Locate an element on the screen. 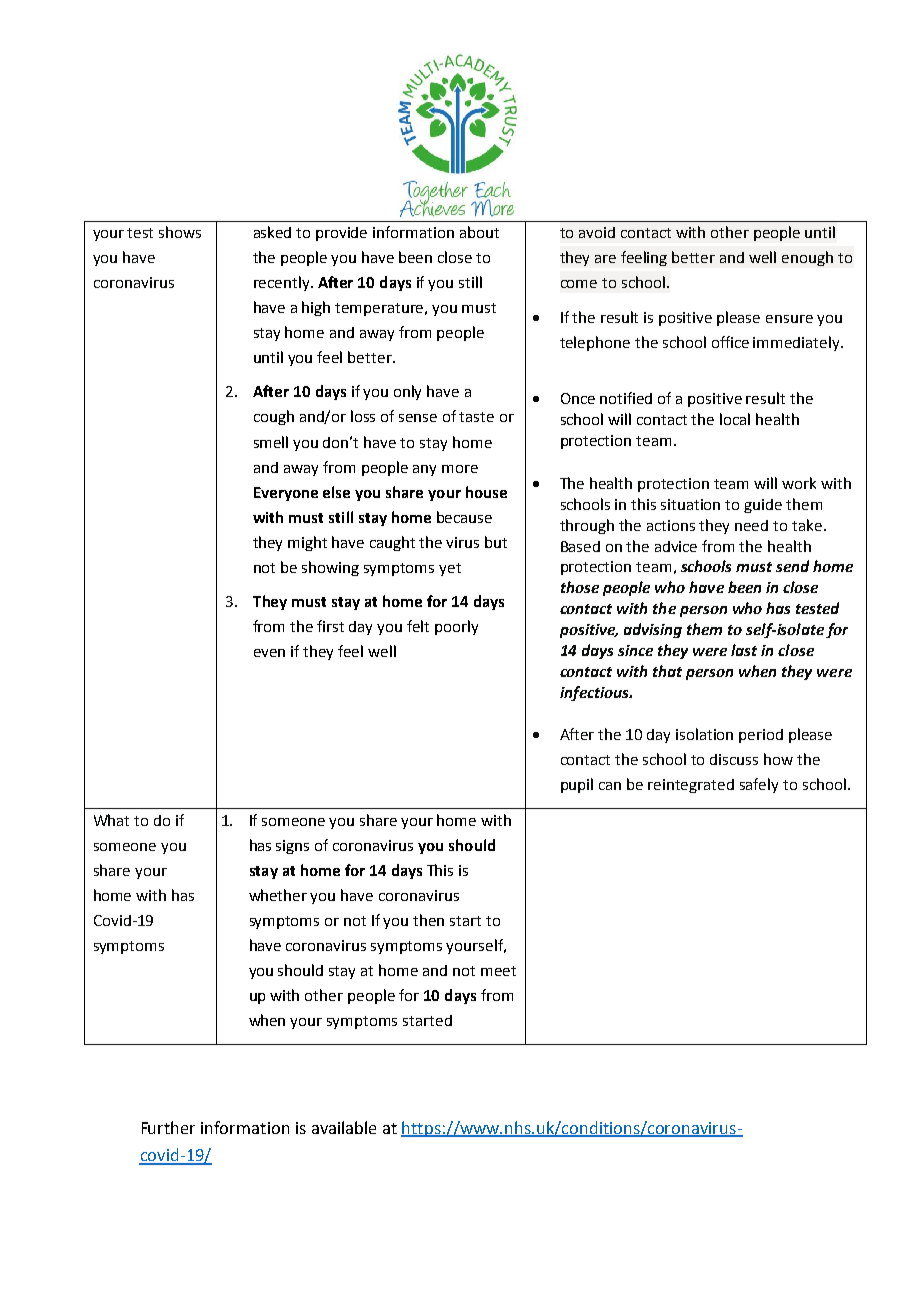 This screenshot has width=924, height=1309. even is located at coordinates (269, 653).
